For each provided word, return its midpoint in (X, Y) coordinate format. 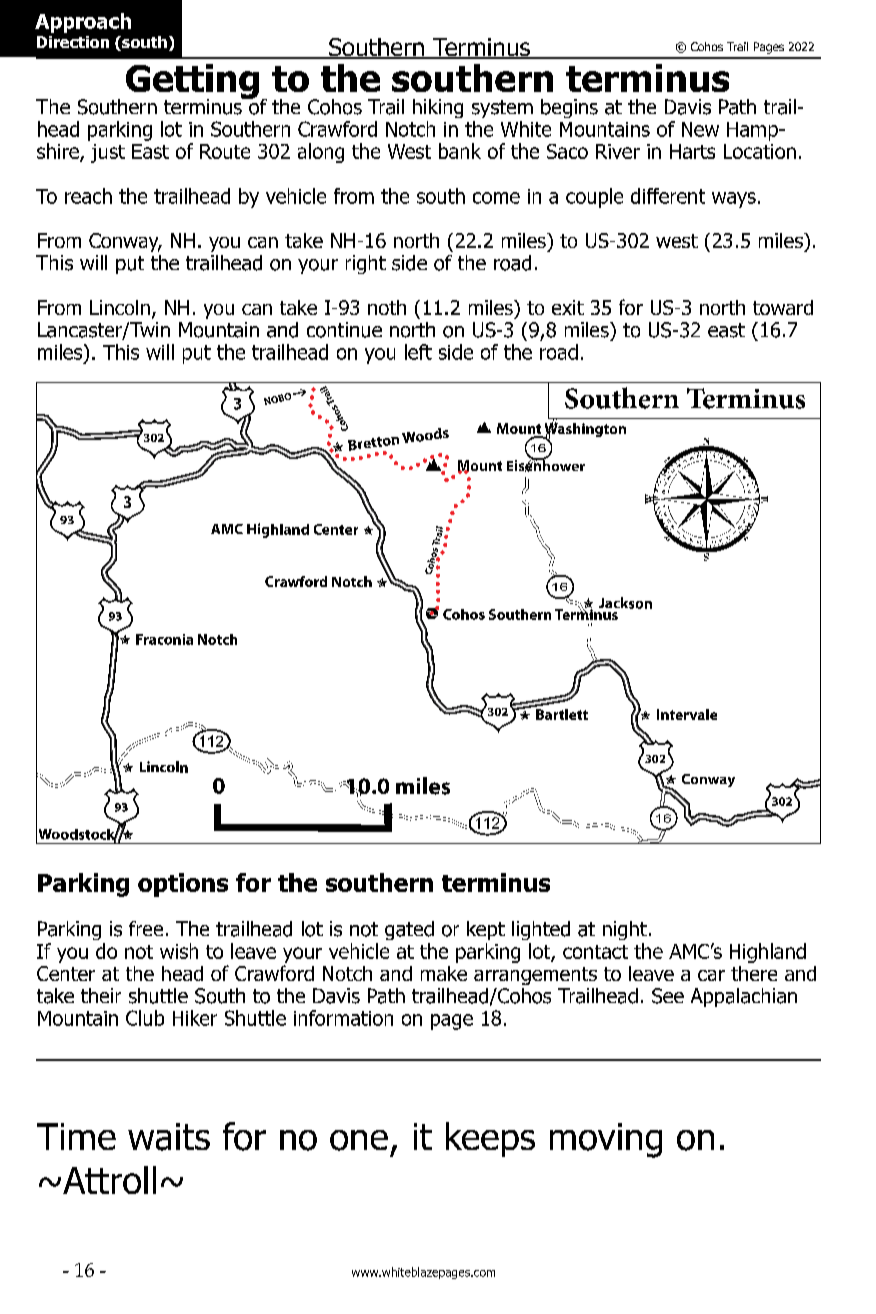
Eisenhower (546, 465)
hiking (438, 108)
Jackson (625, 603)
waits (169, 1137)
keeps (490, 1139)
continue (344, 330)
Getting (192, 83)
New (700, 129)
